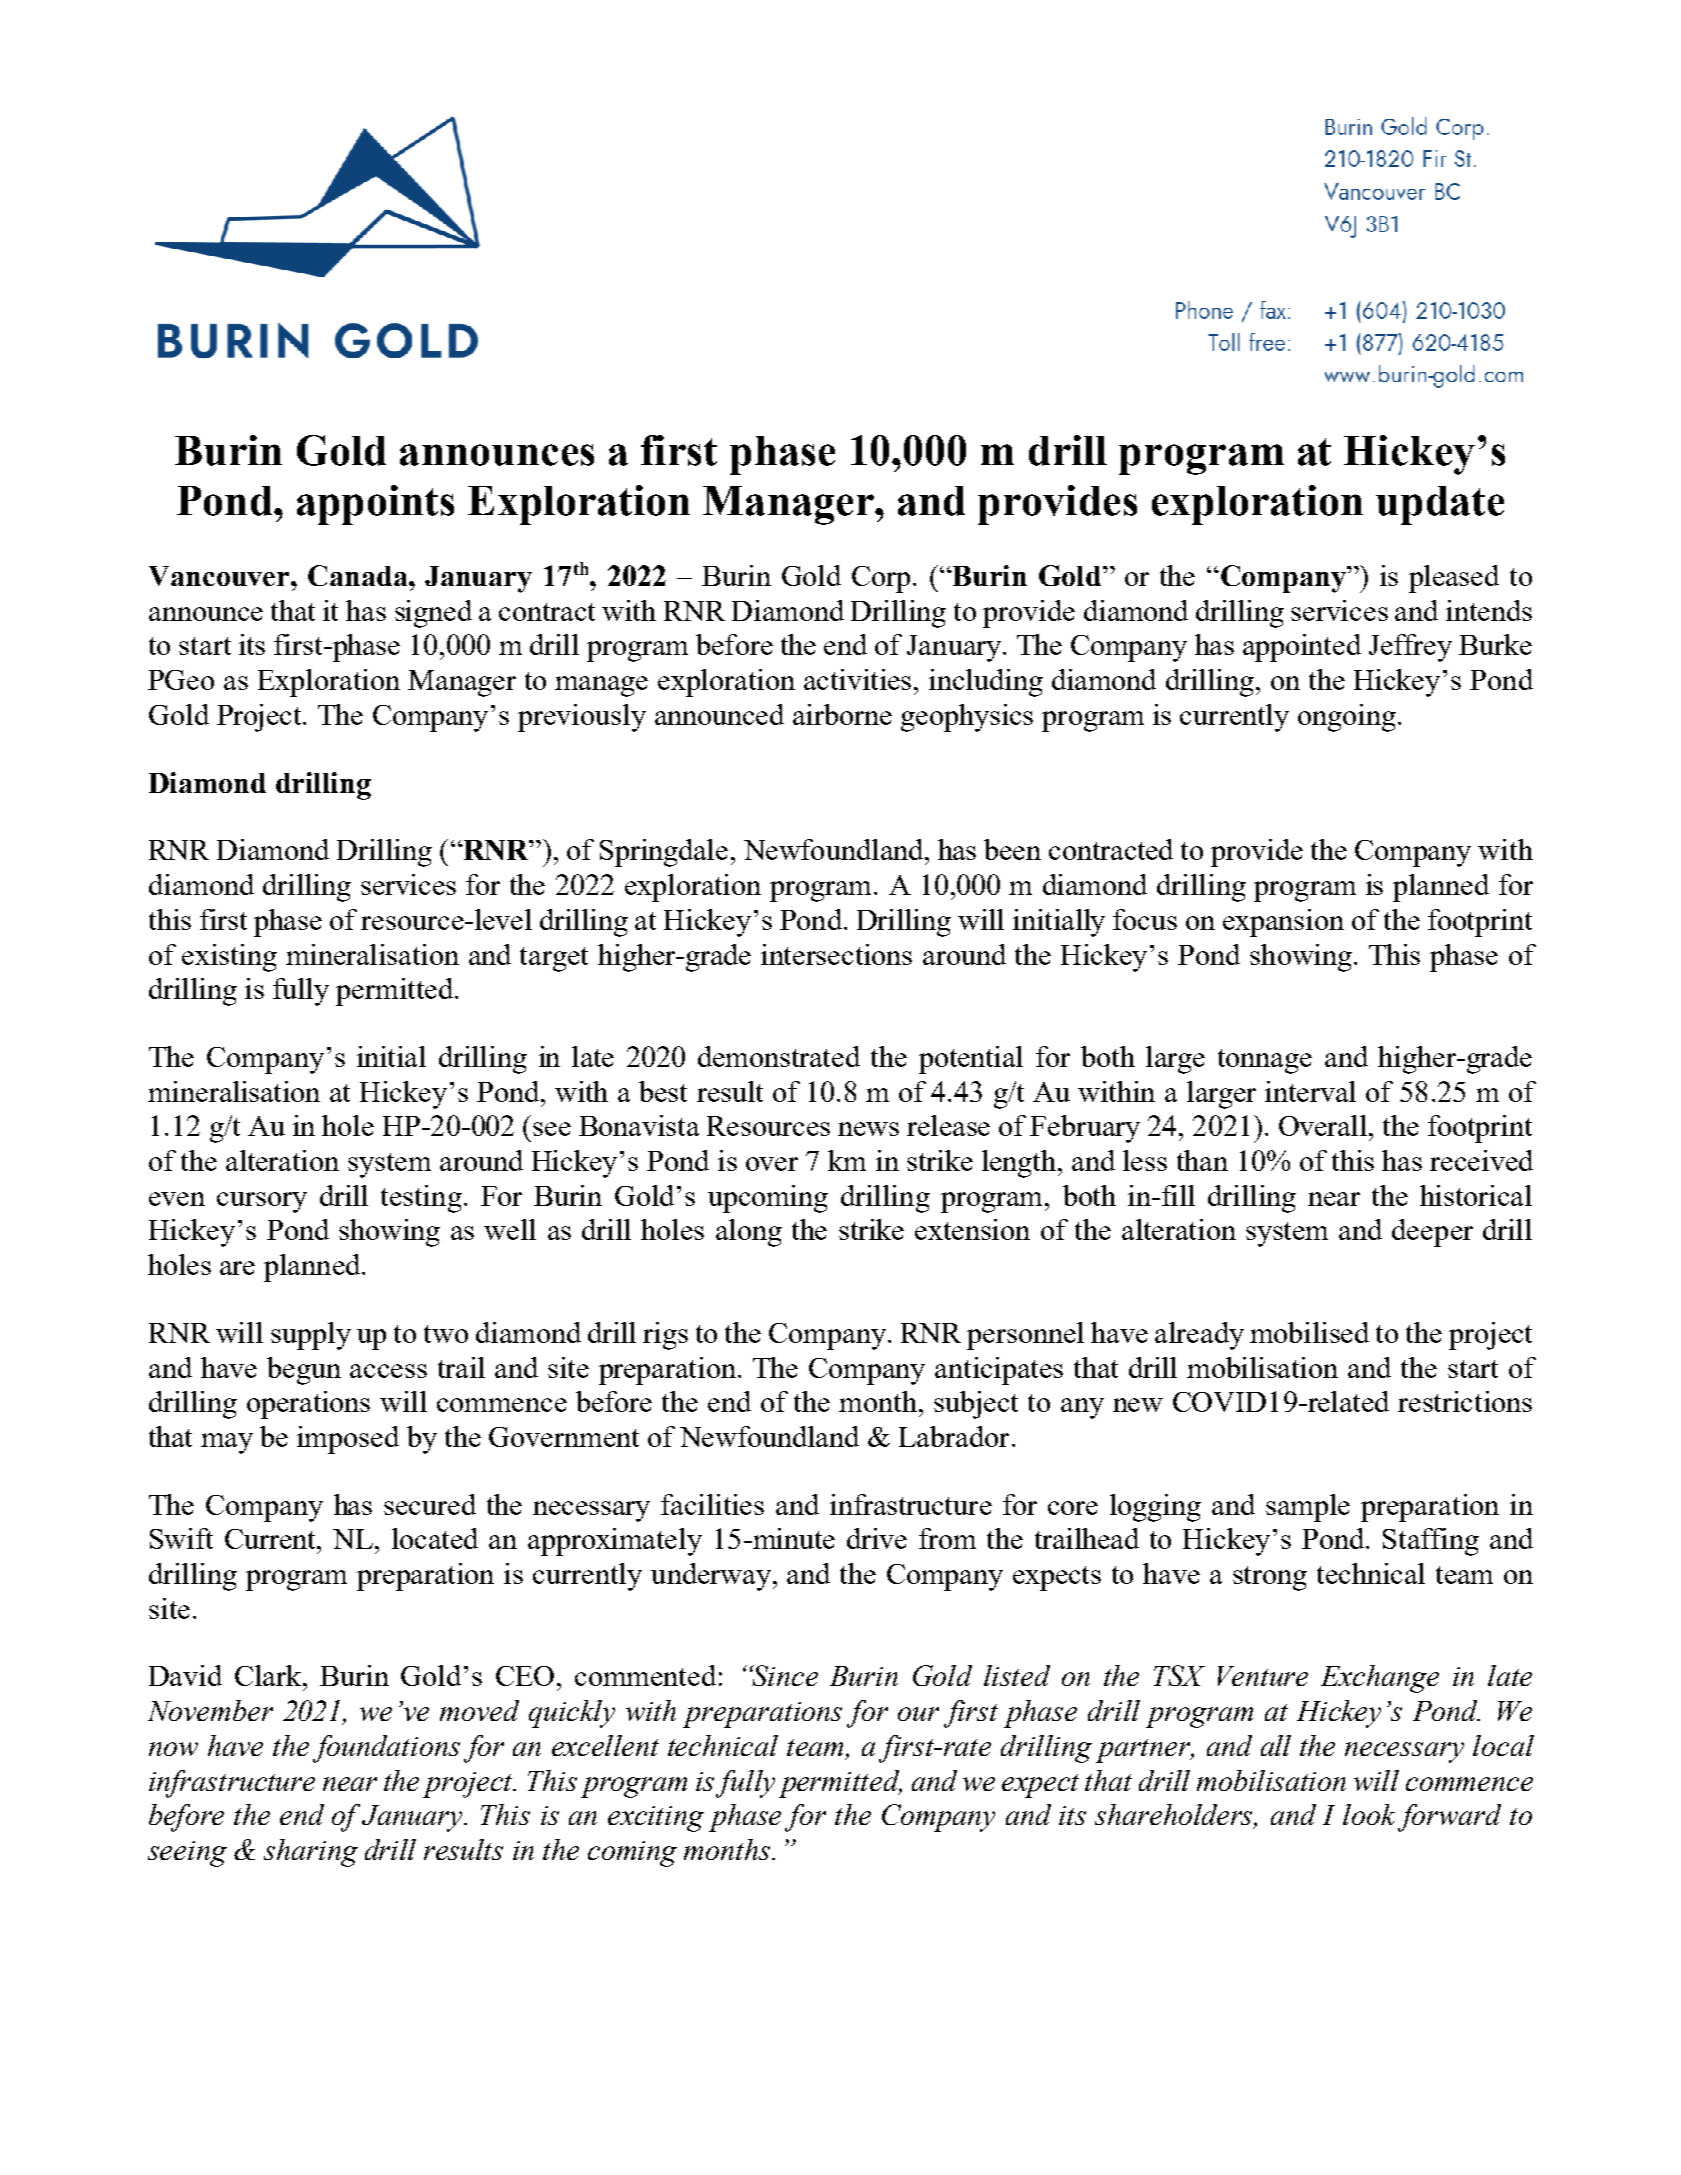 This document has width=1681, height=2175. Describe the element at coordinates (1283, 923) in the document. I see `expansion` at that location.
